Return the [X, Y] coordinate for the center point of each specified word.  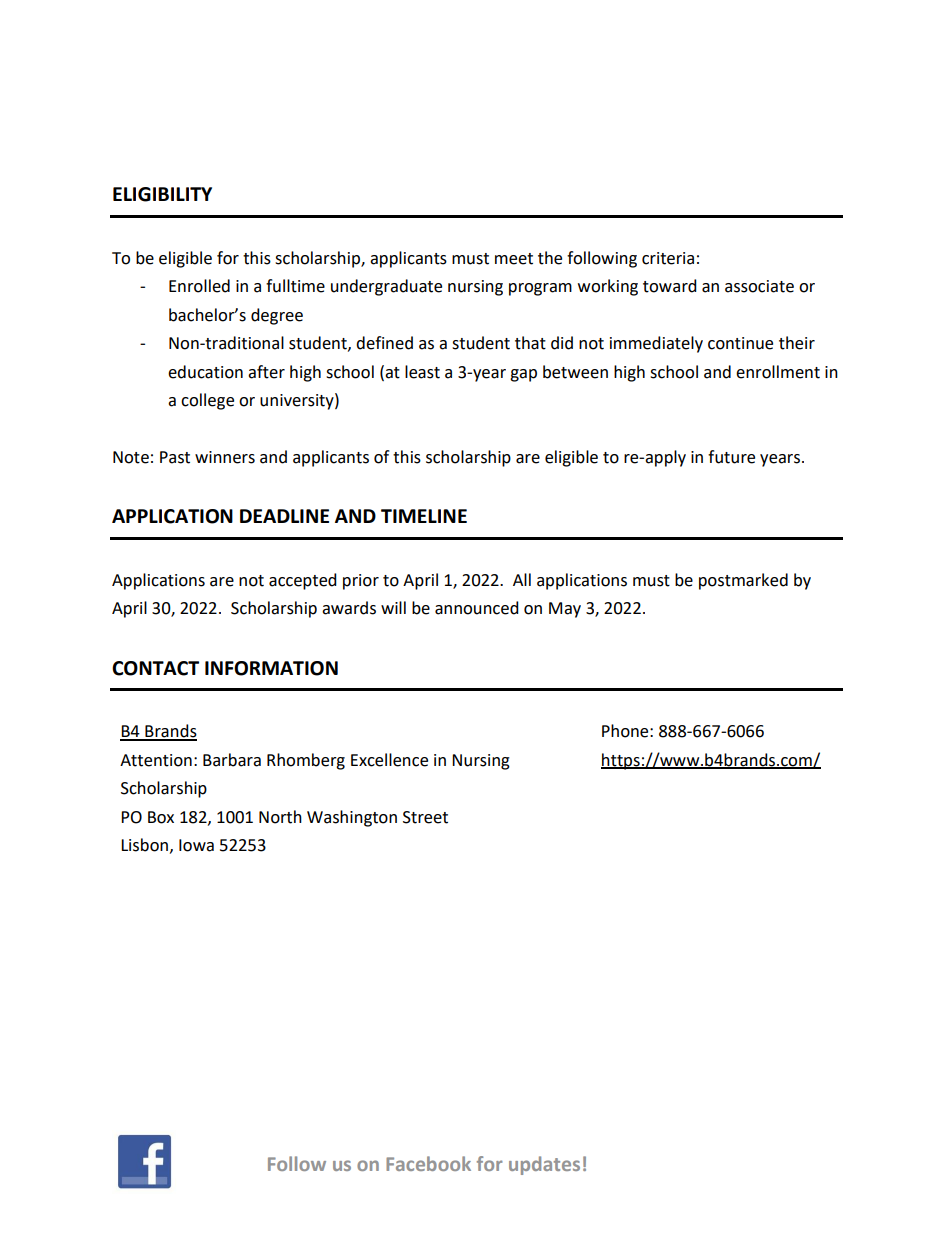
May [565, 610]
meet [514, 259]
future [731, 457]
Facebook [428, 1163]
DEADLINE [284, 516]
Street [425, 817]
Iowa [196, 845]
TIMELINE [424, 516]
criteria [668, 258]
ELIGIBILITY [162, 194]
